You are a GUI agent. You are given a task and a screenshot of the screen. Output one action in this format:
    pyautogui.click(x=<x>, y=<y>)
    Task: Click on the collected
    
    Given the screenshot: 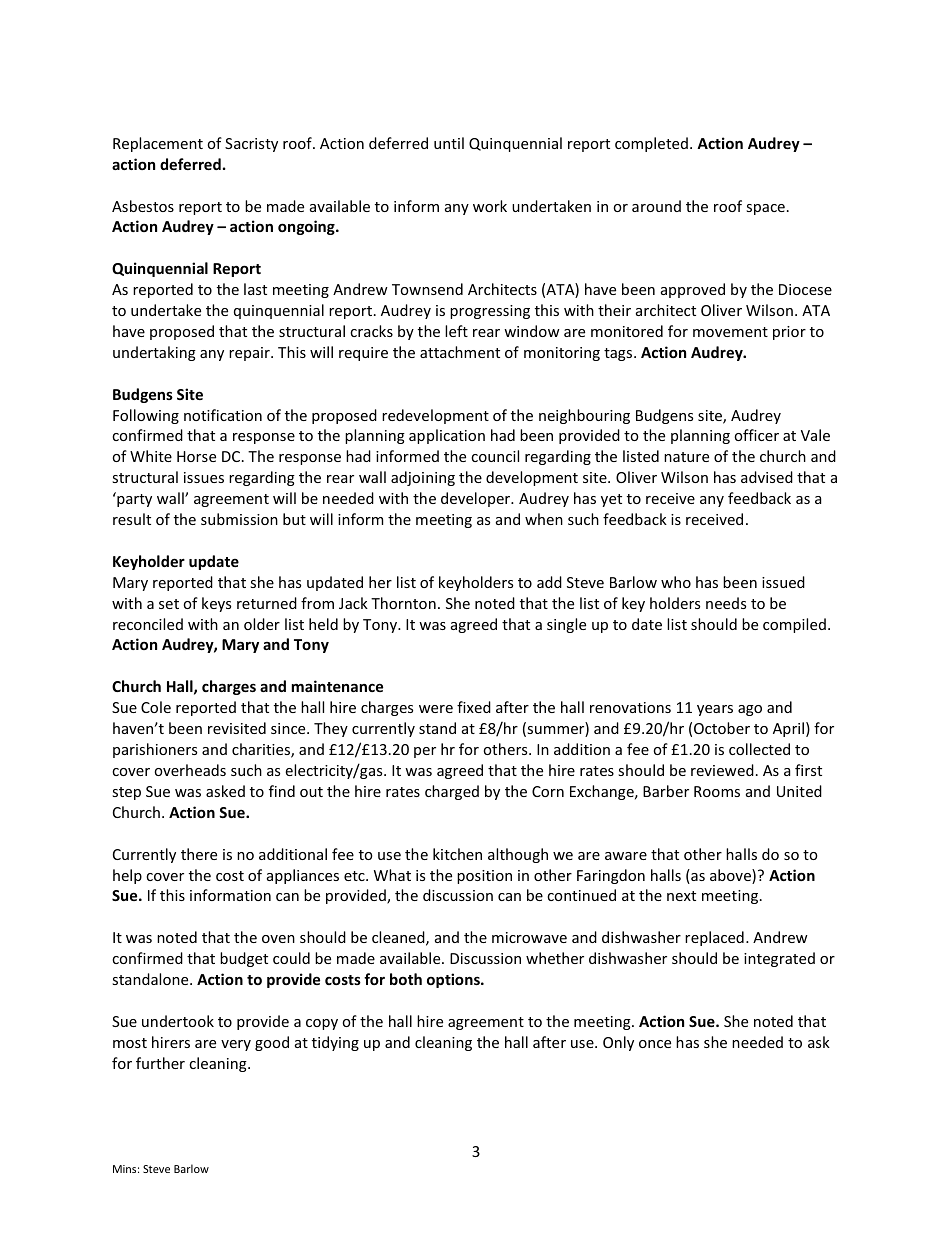 What is the action you would take?
    pyautogui.click(x=759, y=749)
